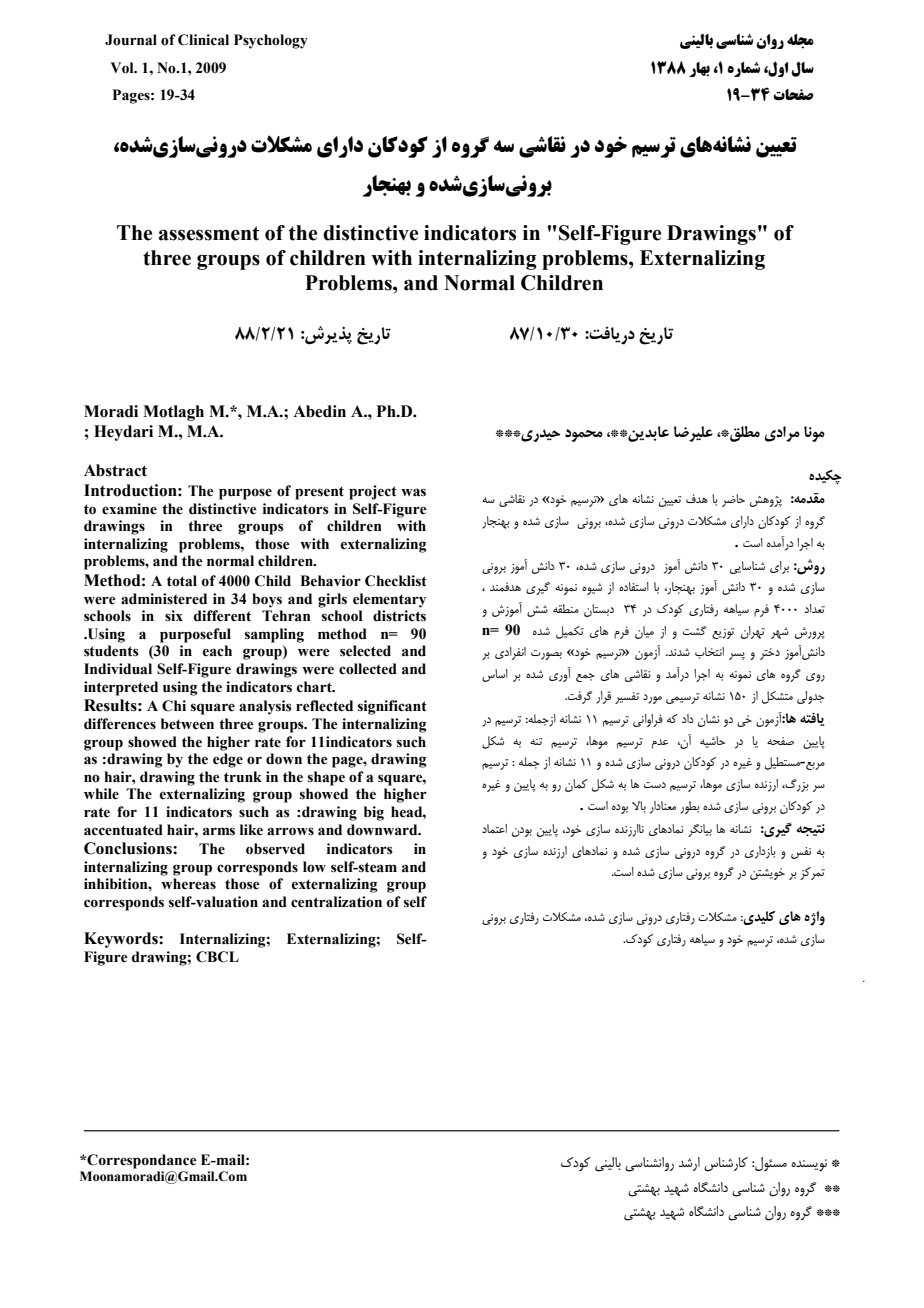 Image resolution: width=924 pixels, height=1308 pixels. What do you see at coordinates (122, 940) in the screenshot?
I see `Keywords` at bounding box center [122, 940].
